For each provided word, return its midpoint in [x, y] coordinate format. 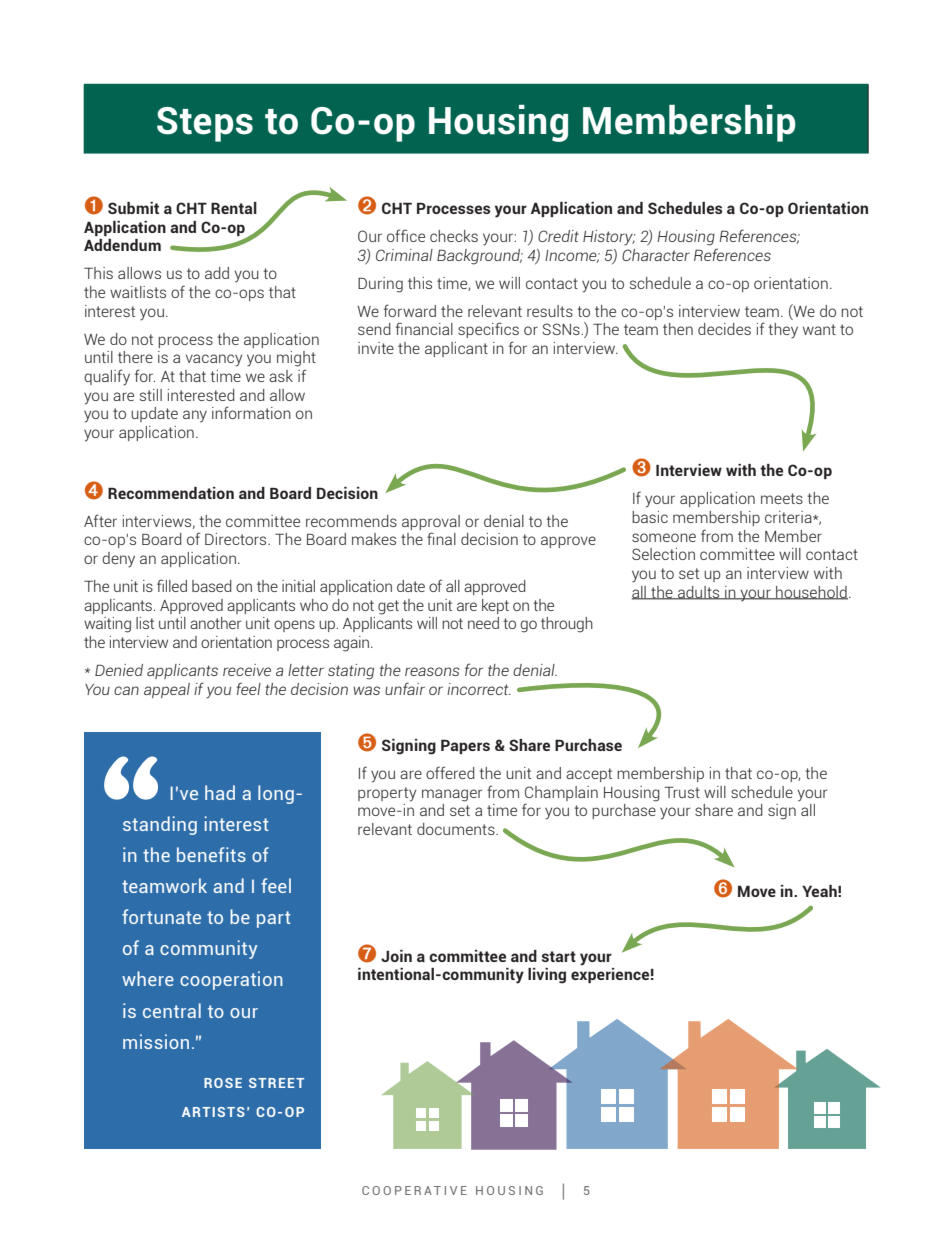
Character [656, 255]
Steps [205, 124]
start [559, 956]
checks [454, 236]
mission [156, 1041]
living [547, 976]
